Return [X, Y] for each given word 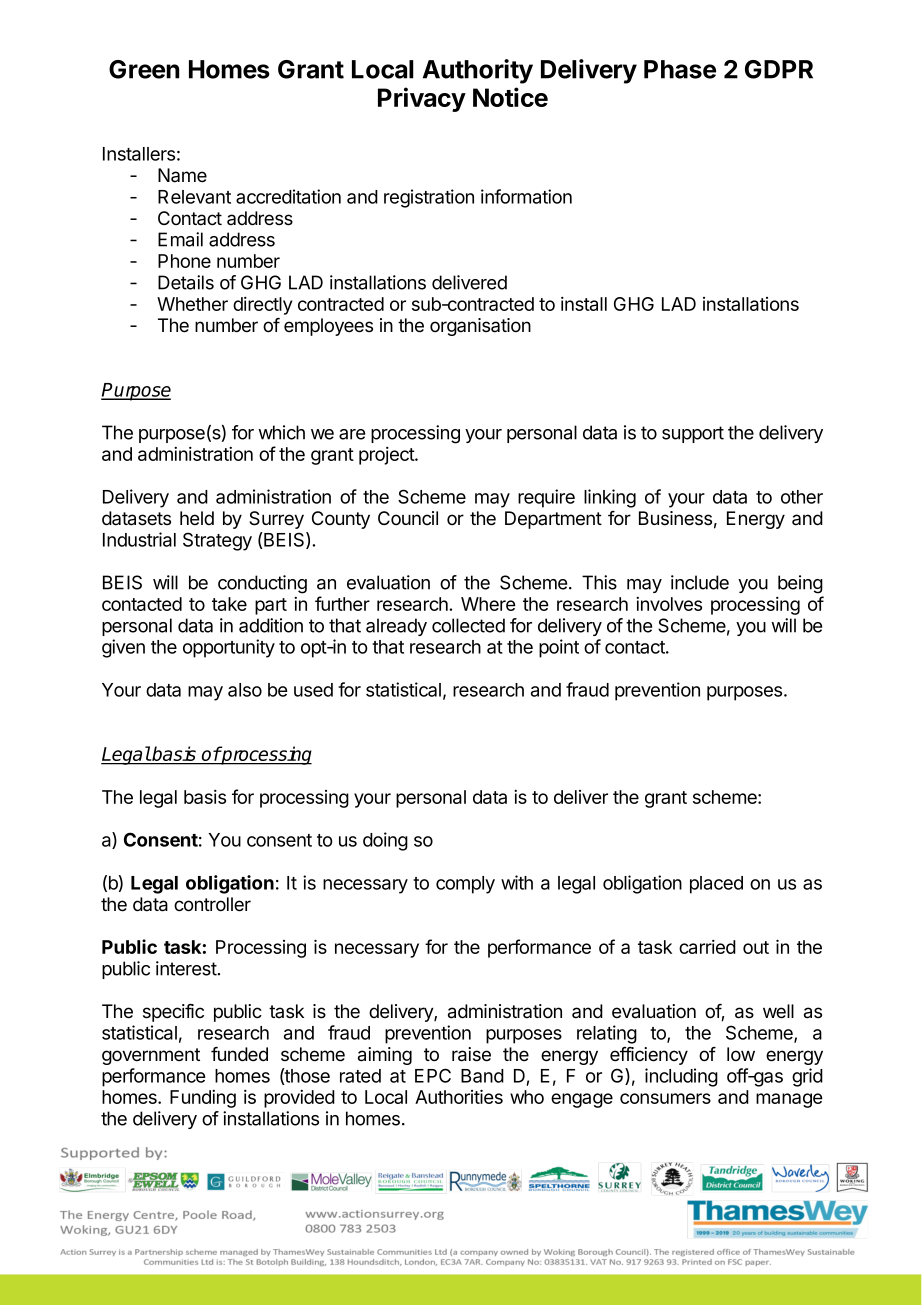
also [245, 690]
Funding [203, 1099]
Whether [192, 304]
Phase [680, 69]
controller [212, 904]
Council [408, 518]
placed [716, 885]
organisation [480, 327]
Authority [478, 71]
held [197, 518]
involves [669, 604]
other [802, 497]
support [693, 434]
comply [465, 885]
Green [144, 69]
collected [468, 625]
